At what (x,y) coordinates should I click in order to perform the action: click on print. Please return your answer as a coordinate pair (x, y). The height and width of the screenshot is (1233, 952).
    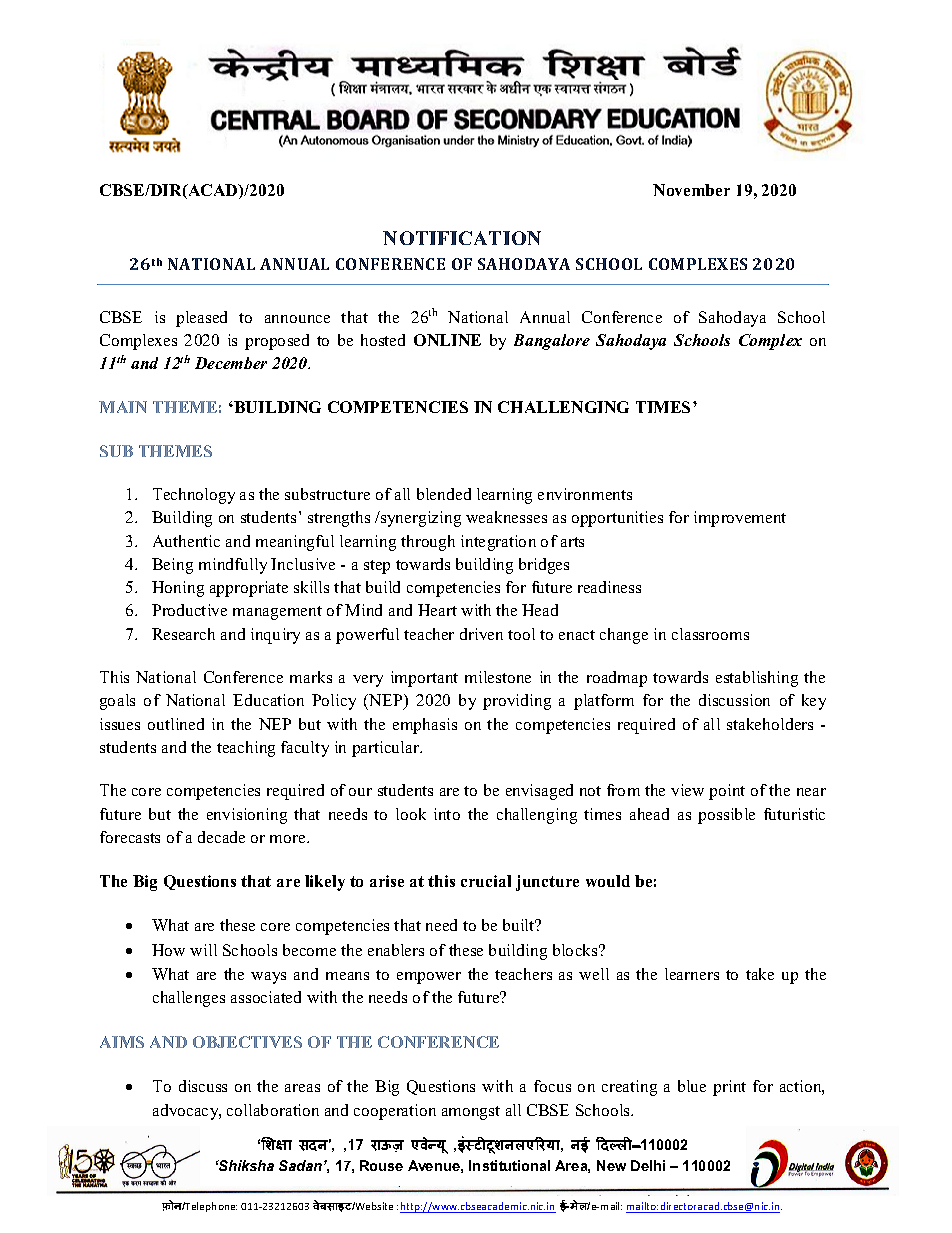
    Looking at the image, I should click on (729, 1088).
